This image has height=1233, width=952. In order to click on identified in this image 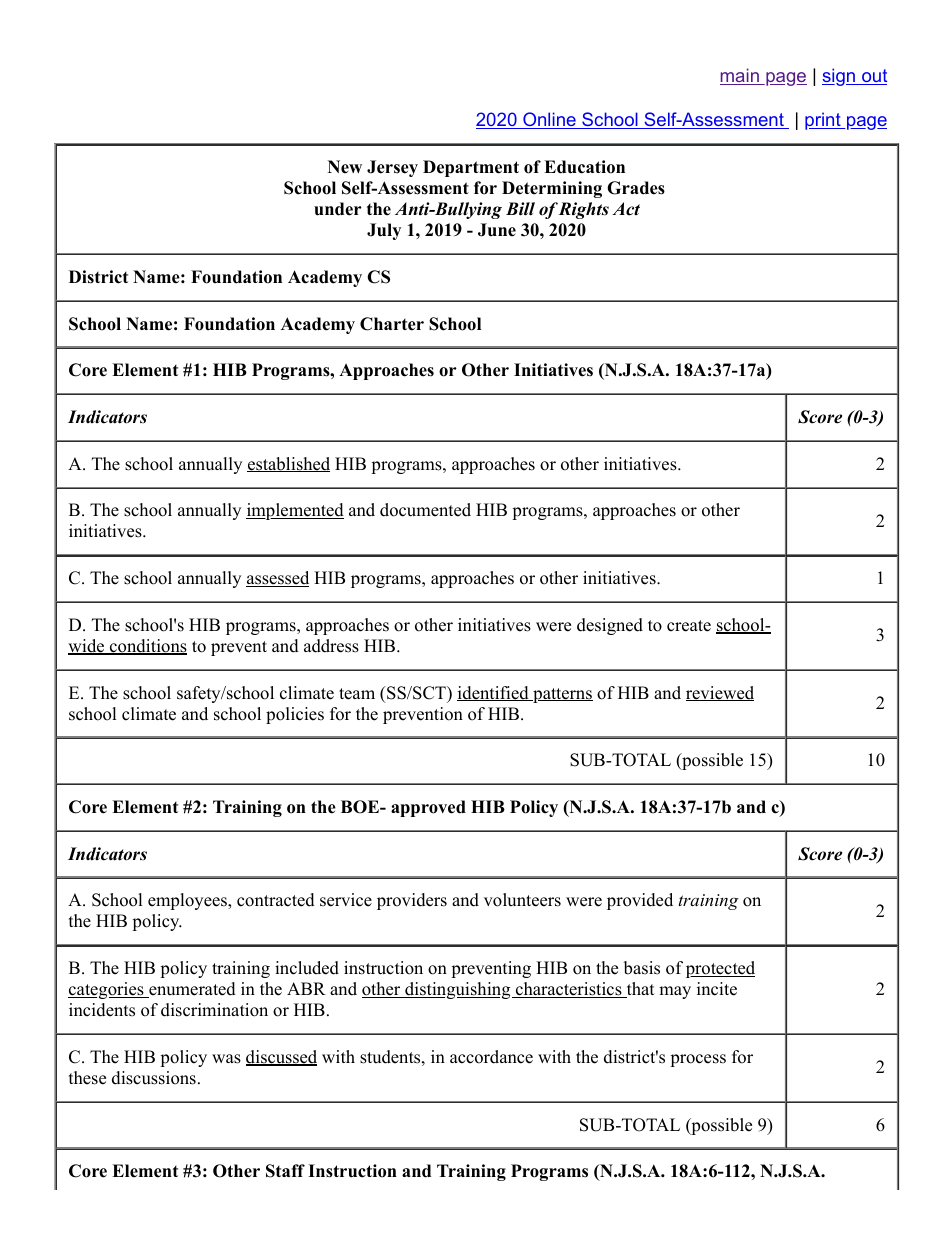, I will do `click(494, 693)`.
